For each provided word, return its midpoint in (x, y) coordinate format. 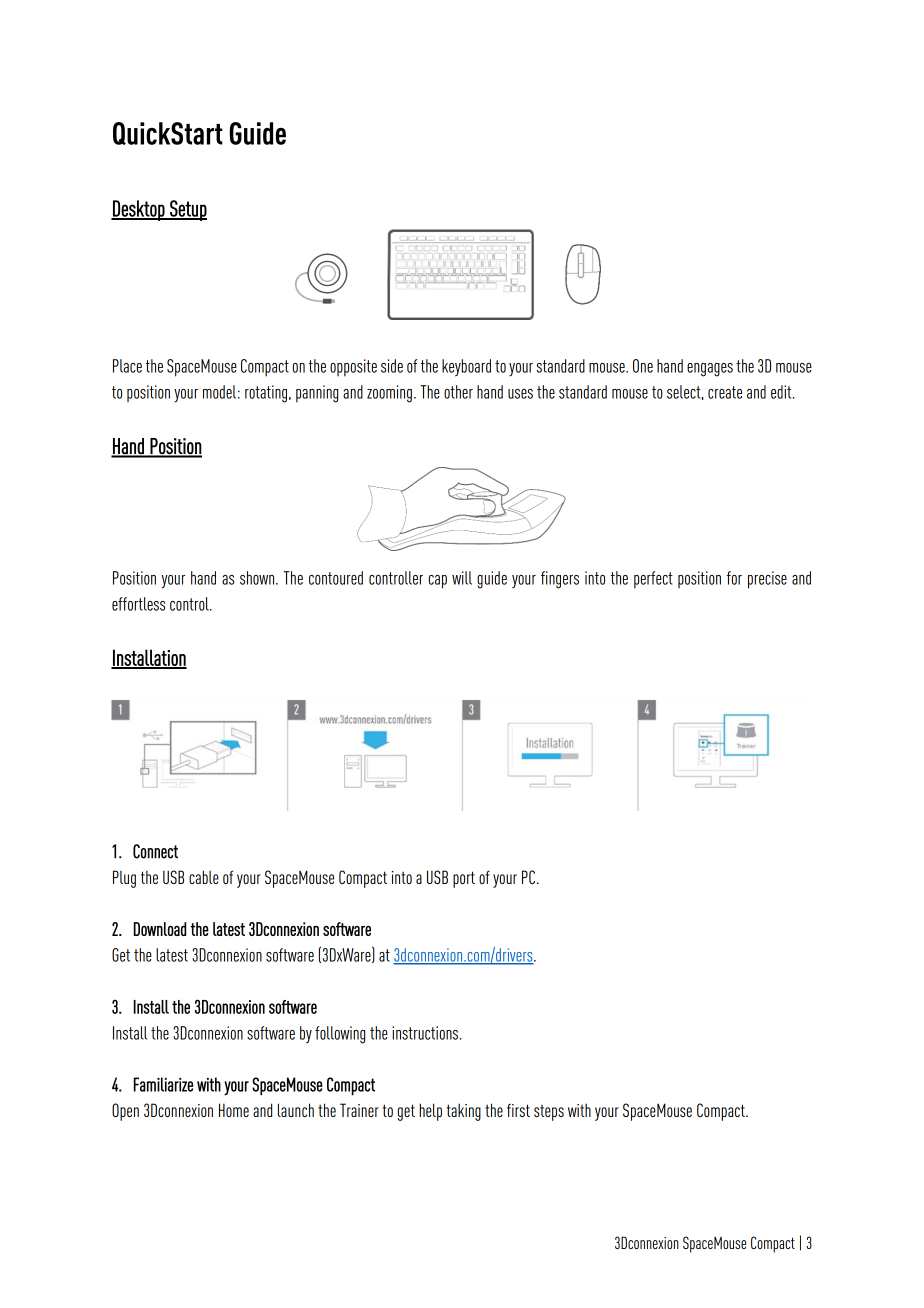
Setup (187, 210)
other (458, 392)
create (725, 392)
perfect (653, 580)
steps (549, 1113)
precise (767, 580)
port (464, 879)
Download (160, 929)
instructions (426, 1033)
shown (258, 578)
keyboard (466, 368)
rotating (267, 394)
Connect (155, 851)
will (462, 578)
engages (710, 370)
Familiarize (163, 1084)
